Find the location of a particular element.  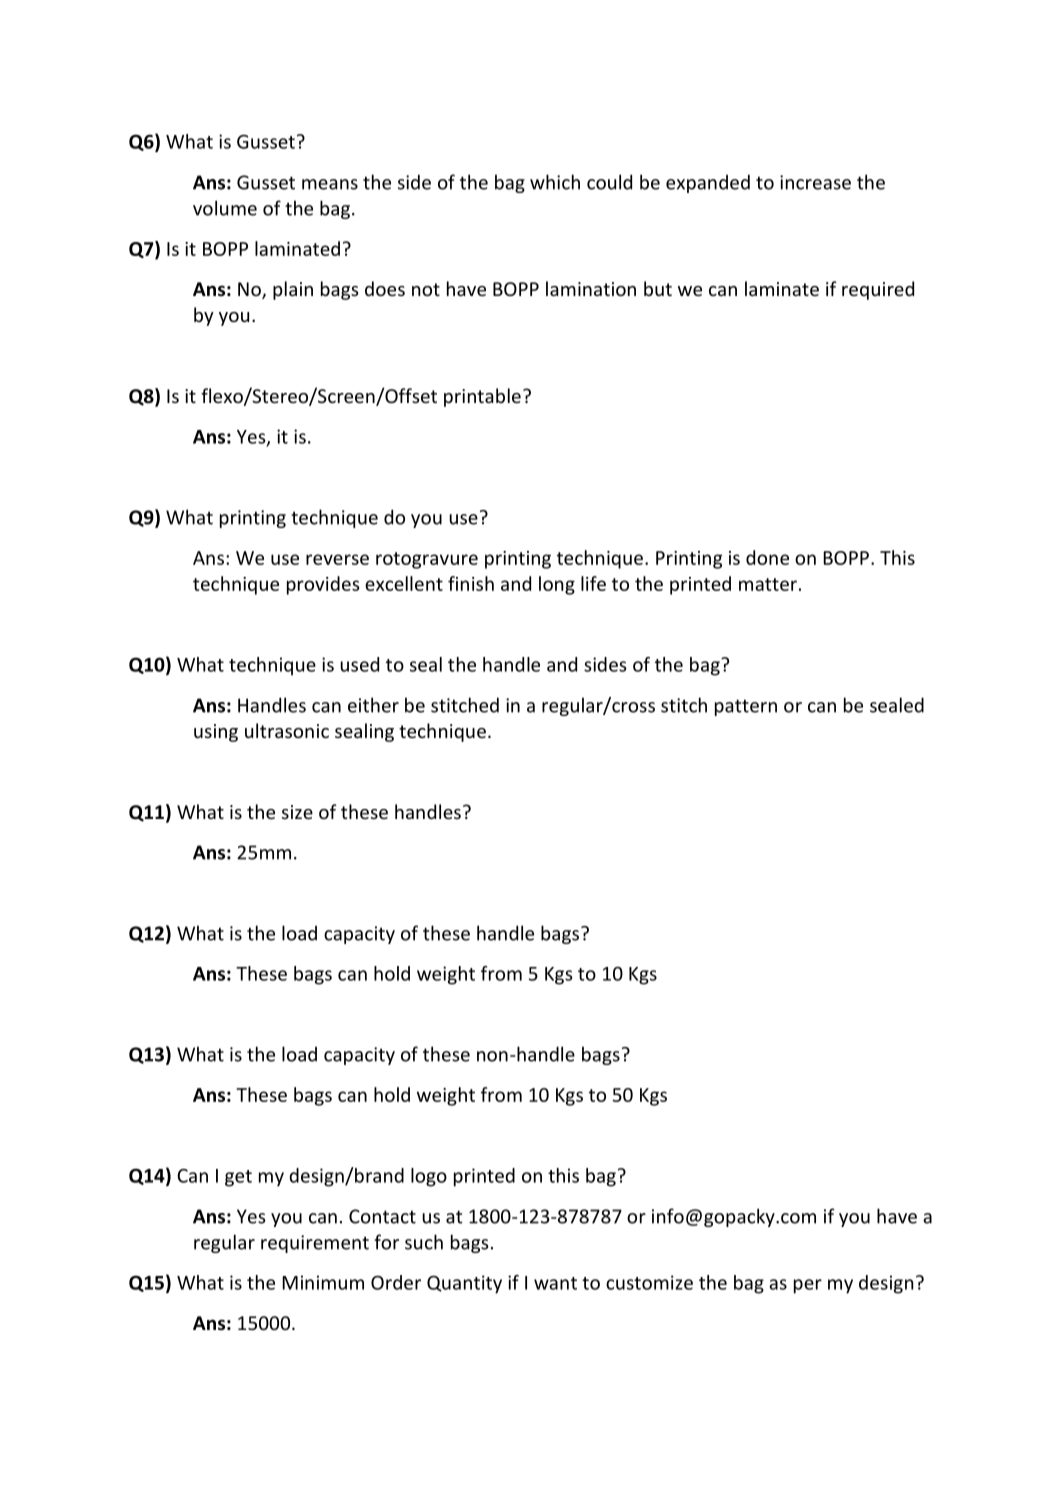

provides is located at coordinates (323, 585).
